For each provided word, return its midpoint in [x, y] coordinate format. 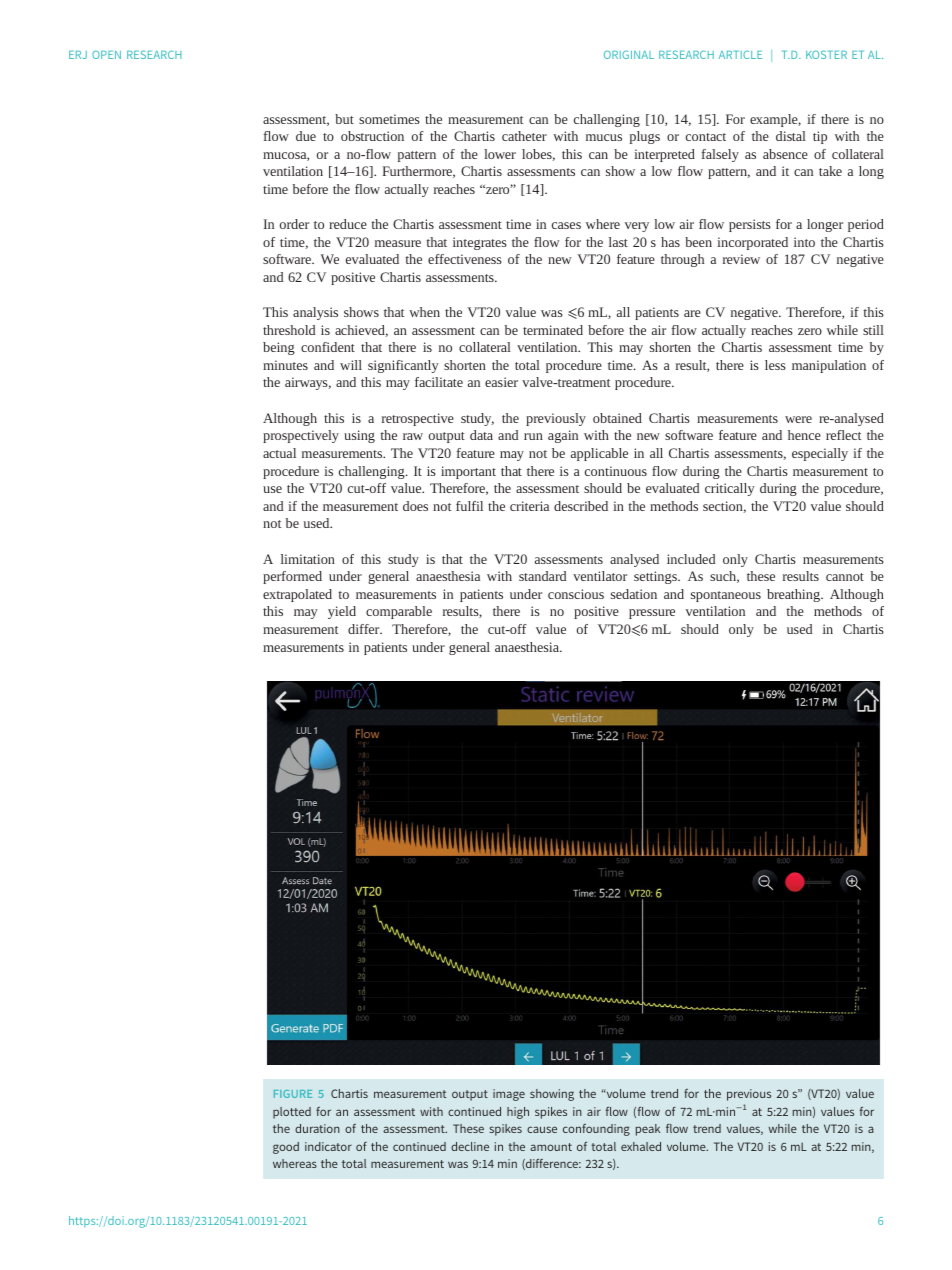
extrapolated [297, 595]
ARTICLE [740, 54]
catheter [524, 136]
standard [542, 576]
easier [501, 382]
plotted [292, 1113]
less [775, 365]
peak [648, 1130]
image [509, 1095]
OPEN [106, 54]
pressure [652, 614]
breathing [794, 595]
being [279, 348]
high [518, 1113]
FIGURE [293, 1094]
